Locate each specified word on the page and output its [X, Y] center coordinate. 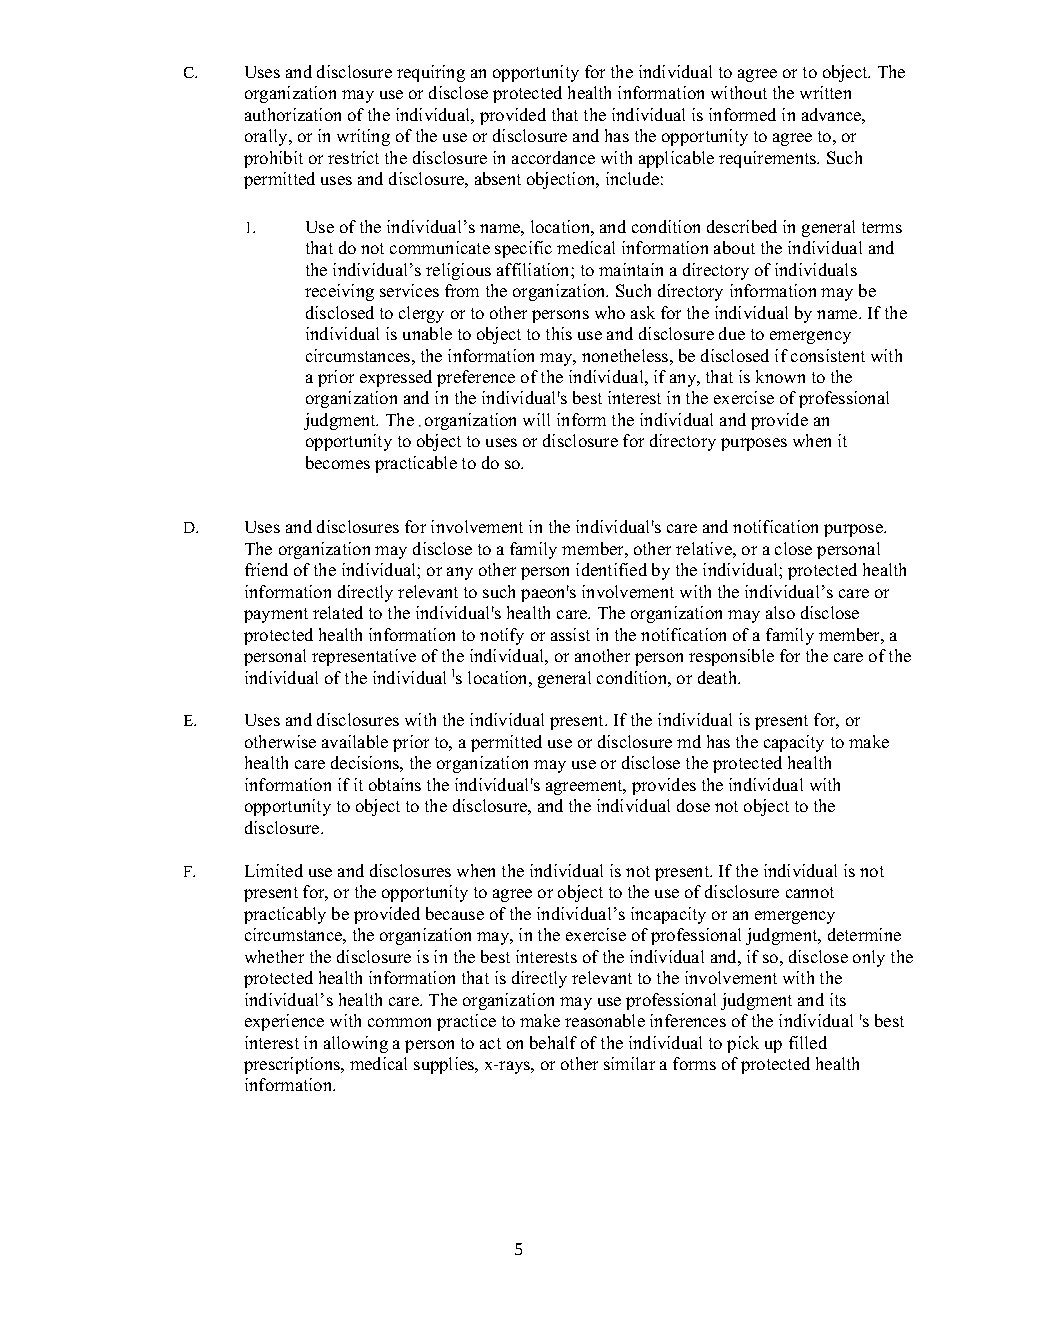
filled [808, 1042]
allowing [356, 1044]
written [825, 92]
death [719, 677]
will [536, 419]
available [355, 741]
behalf [553, 1042]
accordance [553, 157]
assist [570, 634]
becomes [338, 462]
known [780, 376]
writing [363, 137]
